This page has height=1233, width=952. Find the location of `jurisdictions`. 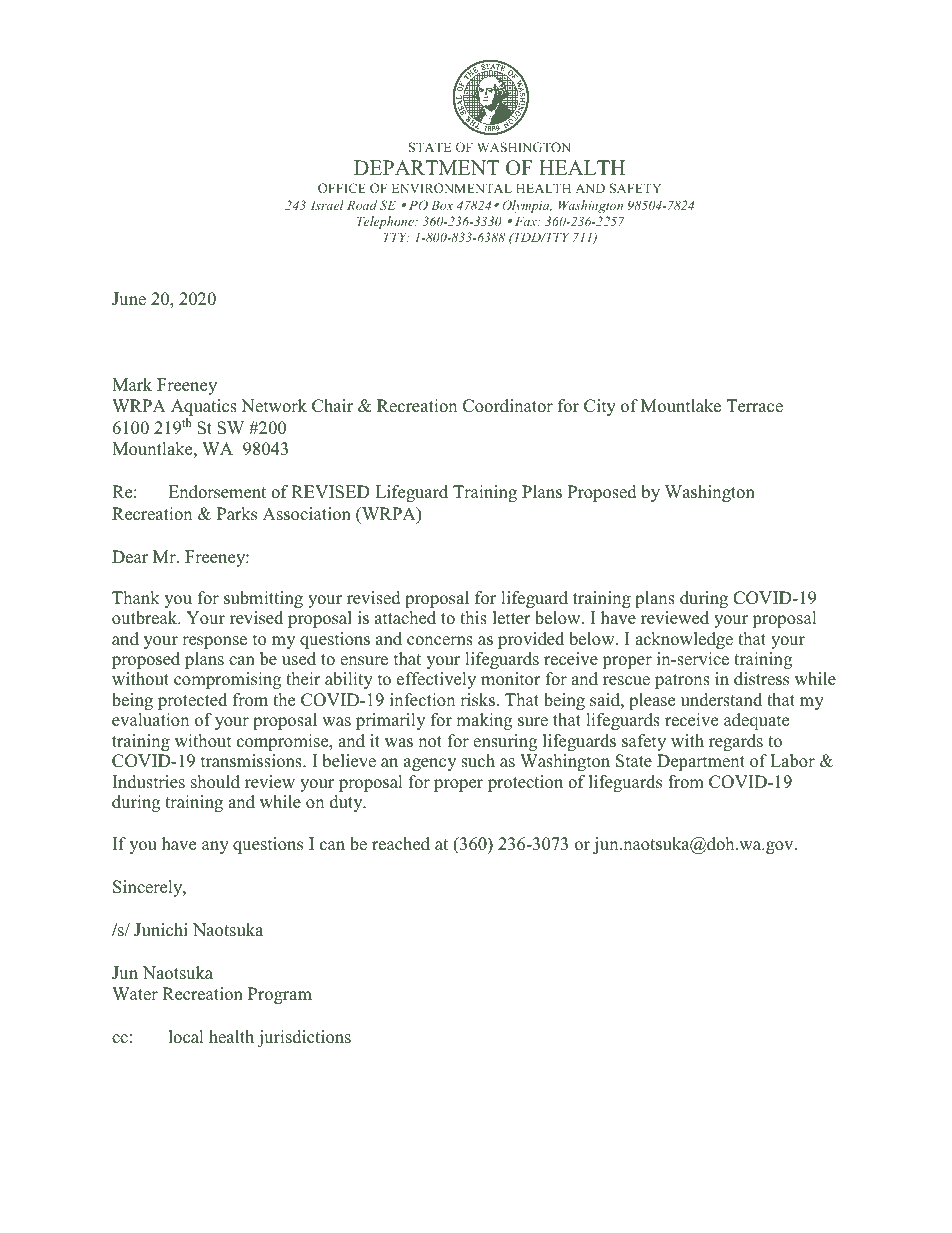

jurisdictions is located at coordinates (304, 1038).
